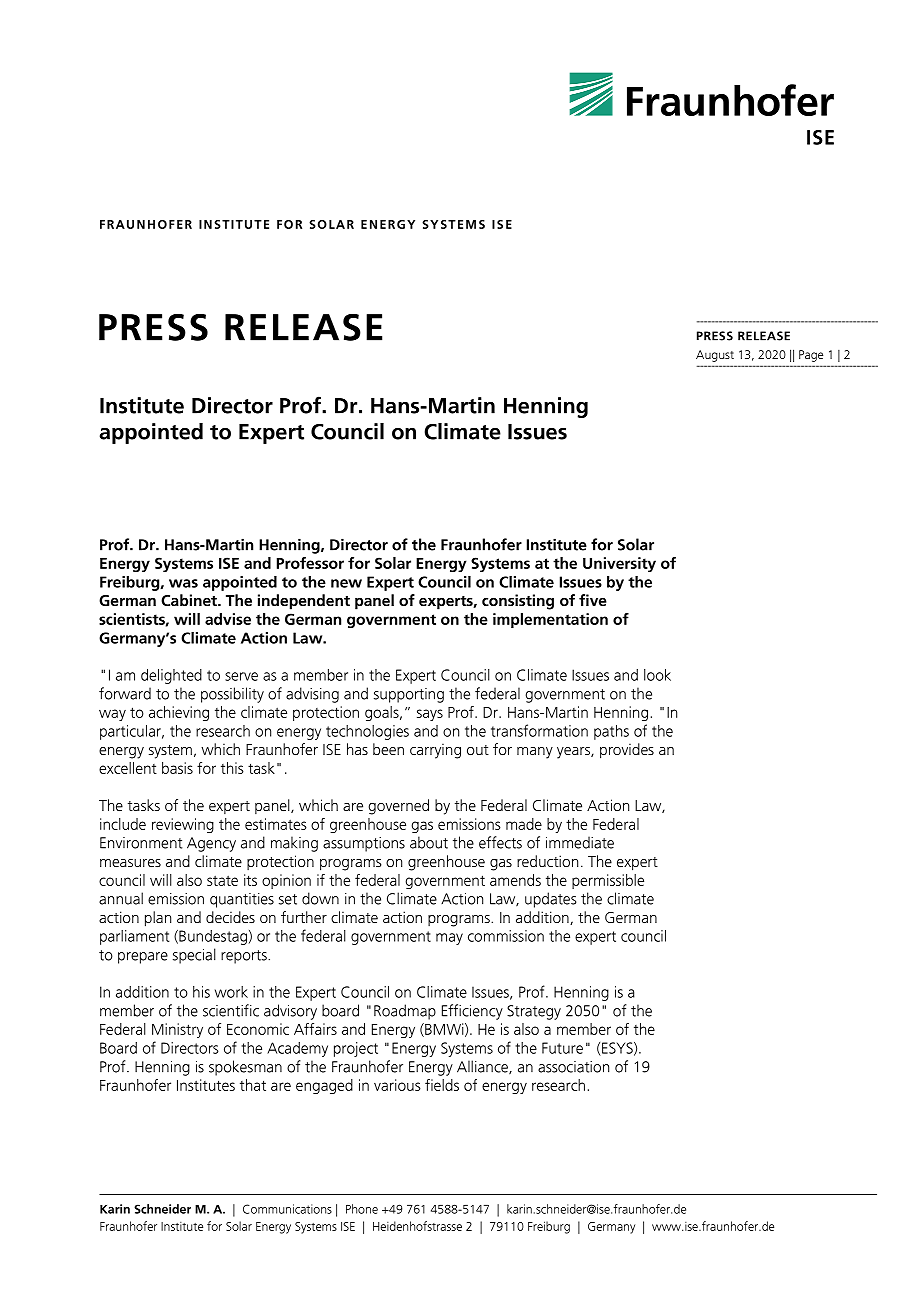  Describe the element at coordinates (608, 881) in the screenshot. I see `permissible` at that location.
